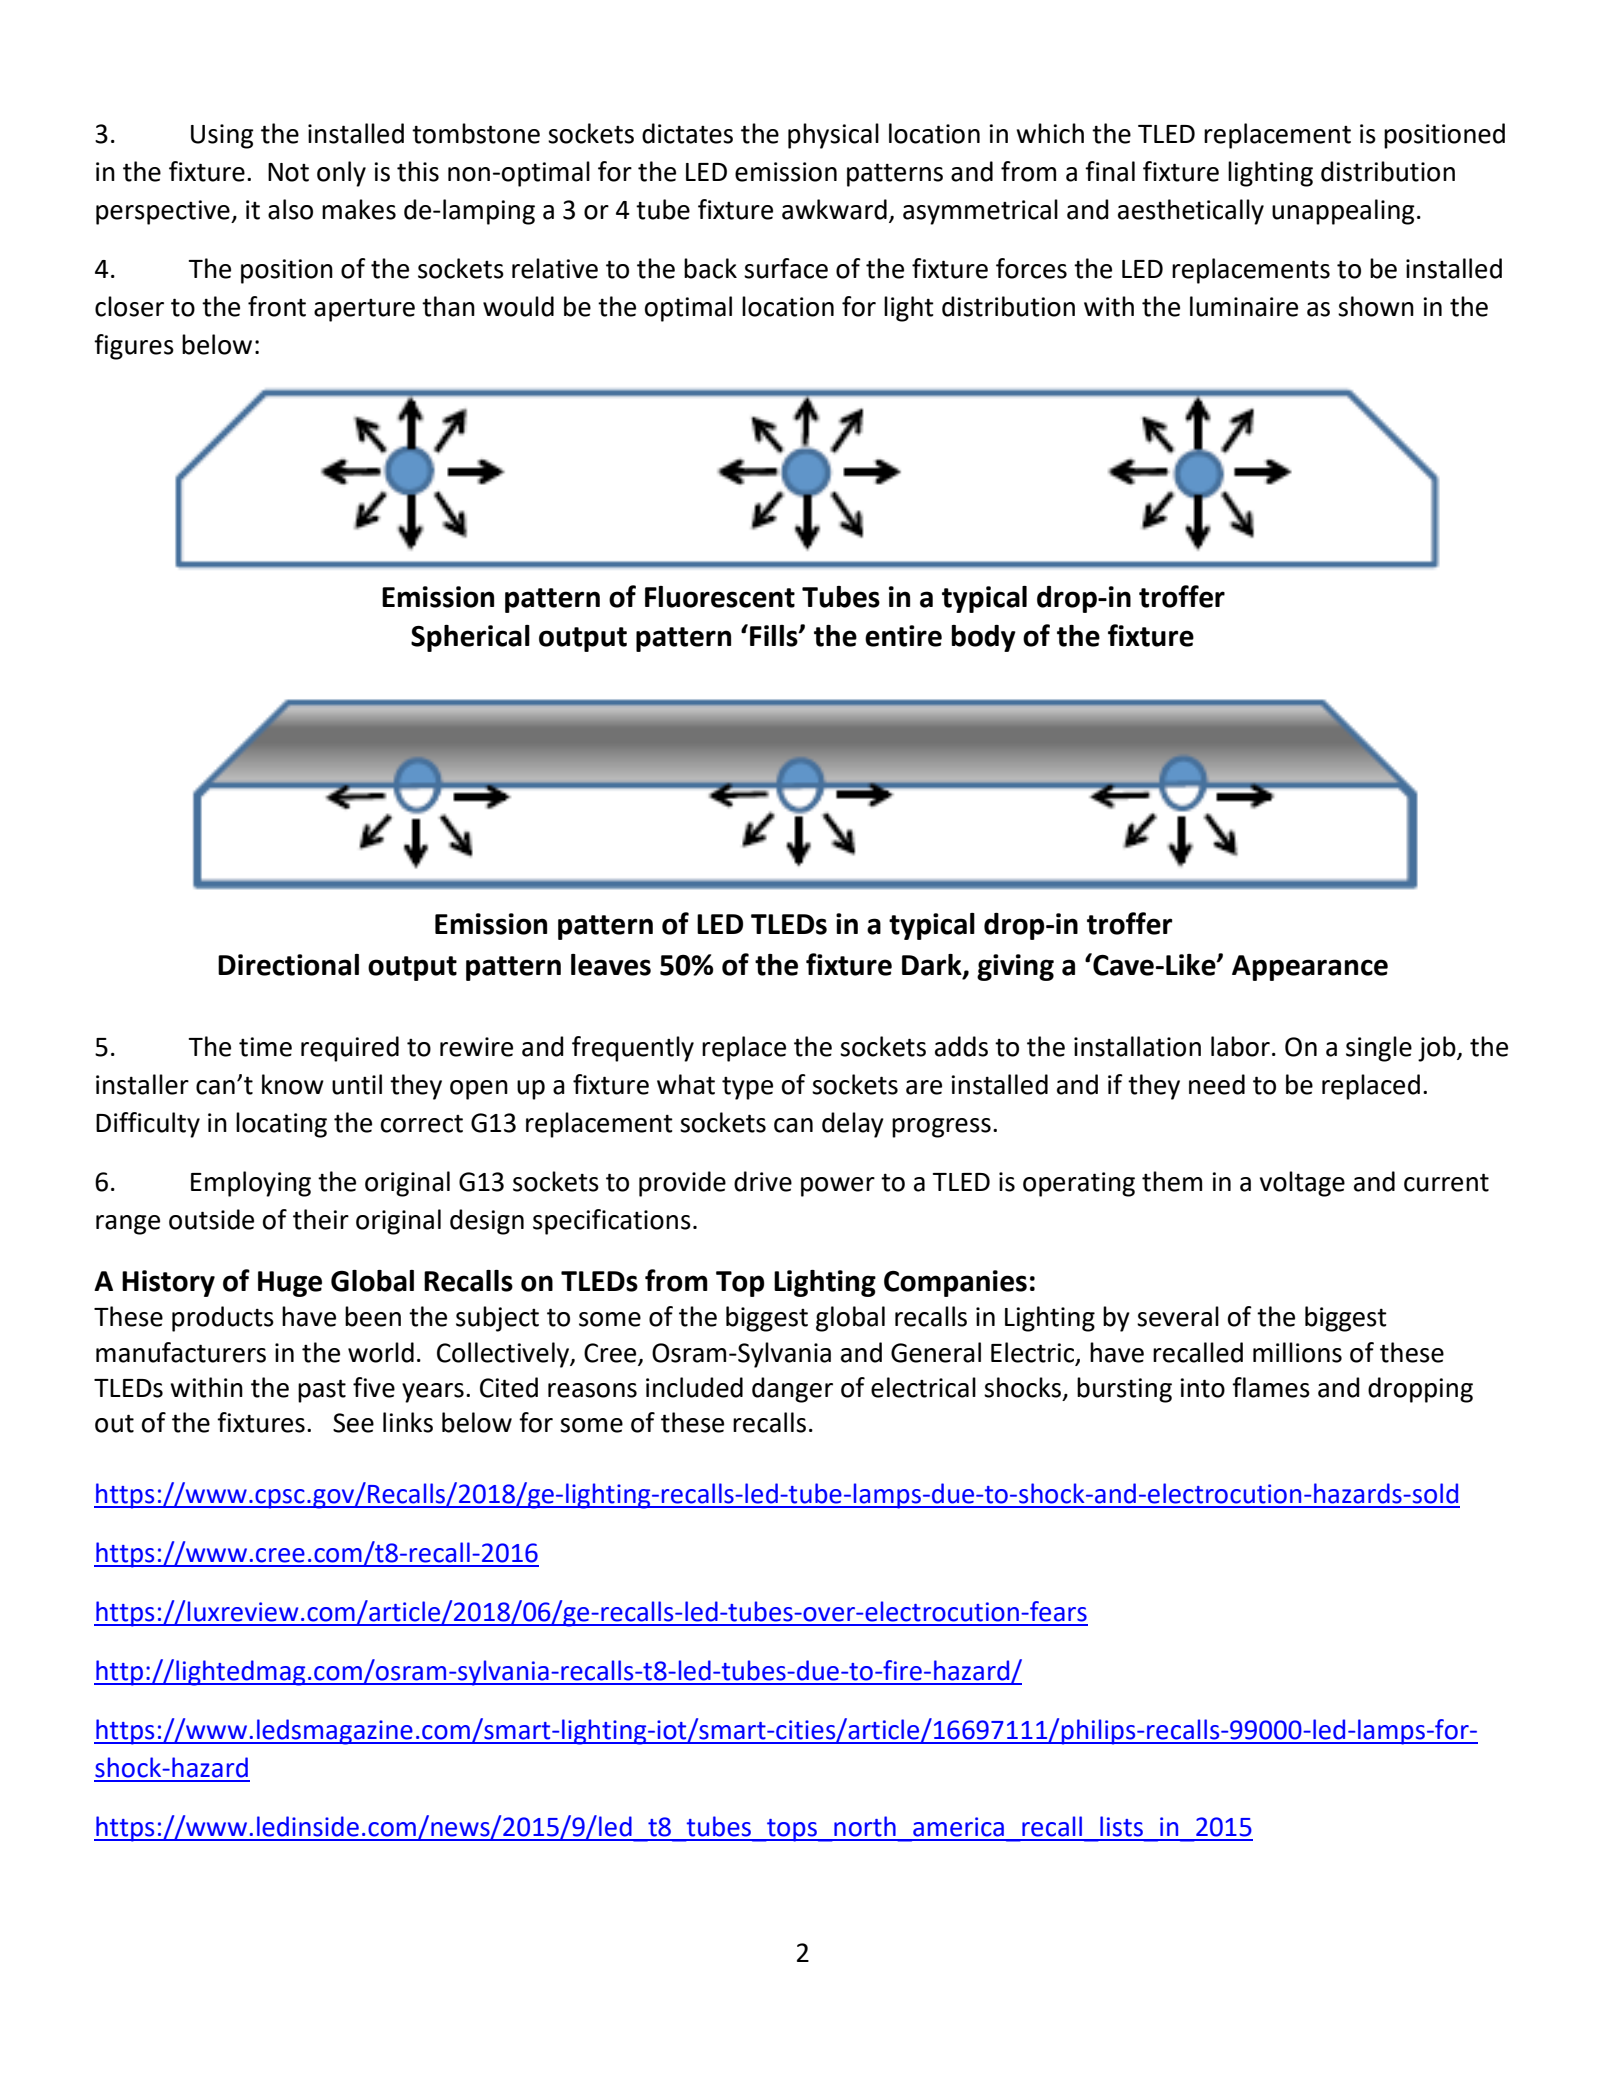  What do you see at coordinates (1343, 212) in the document?
I see `unappealing` at bounding box center [1343, 212].
